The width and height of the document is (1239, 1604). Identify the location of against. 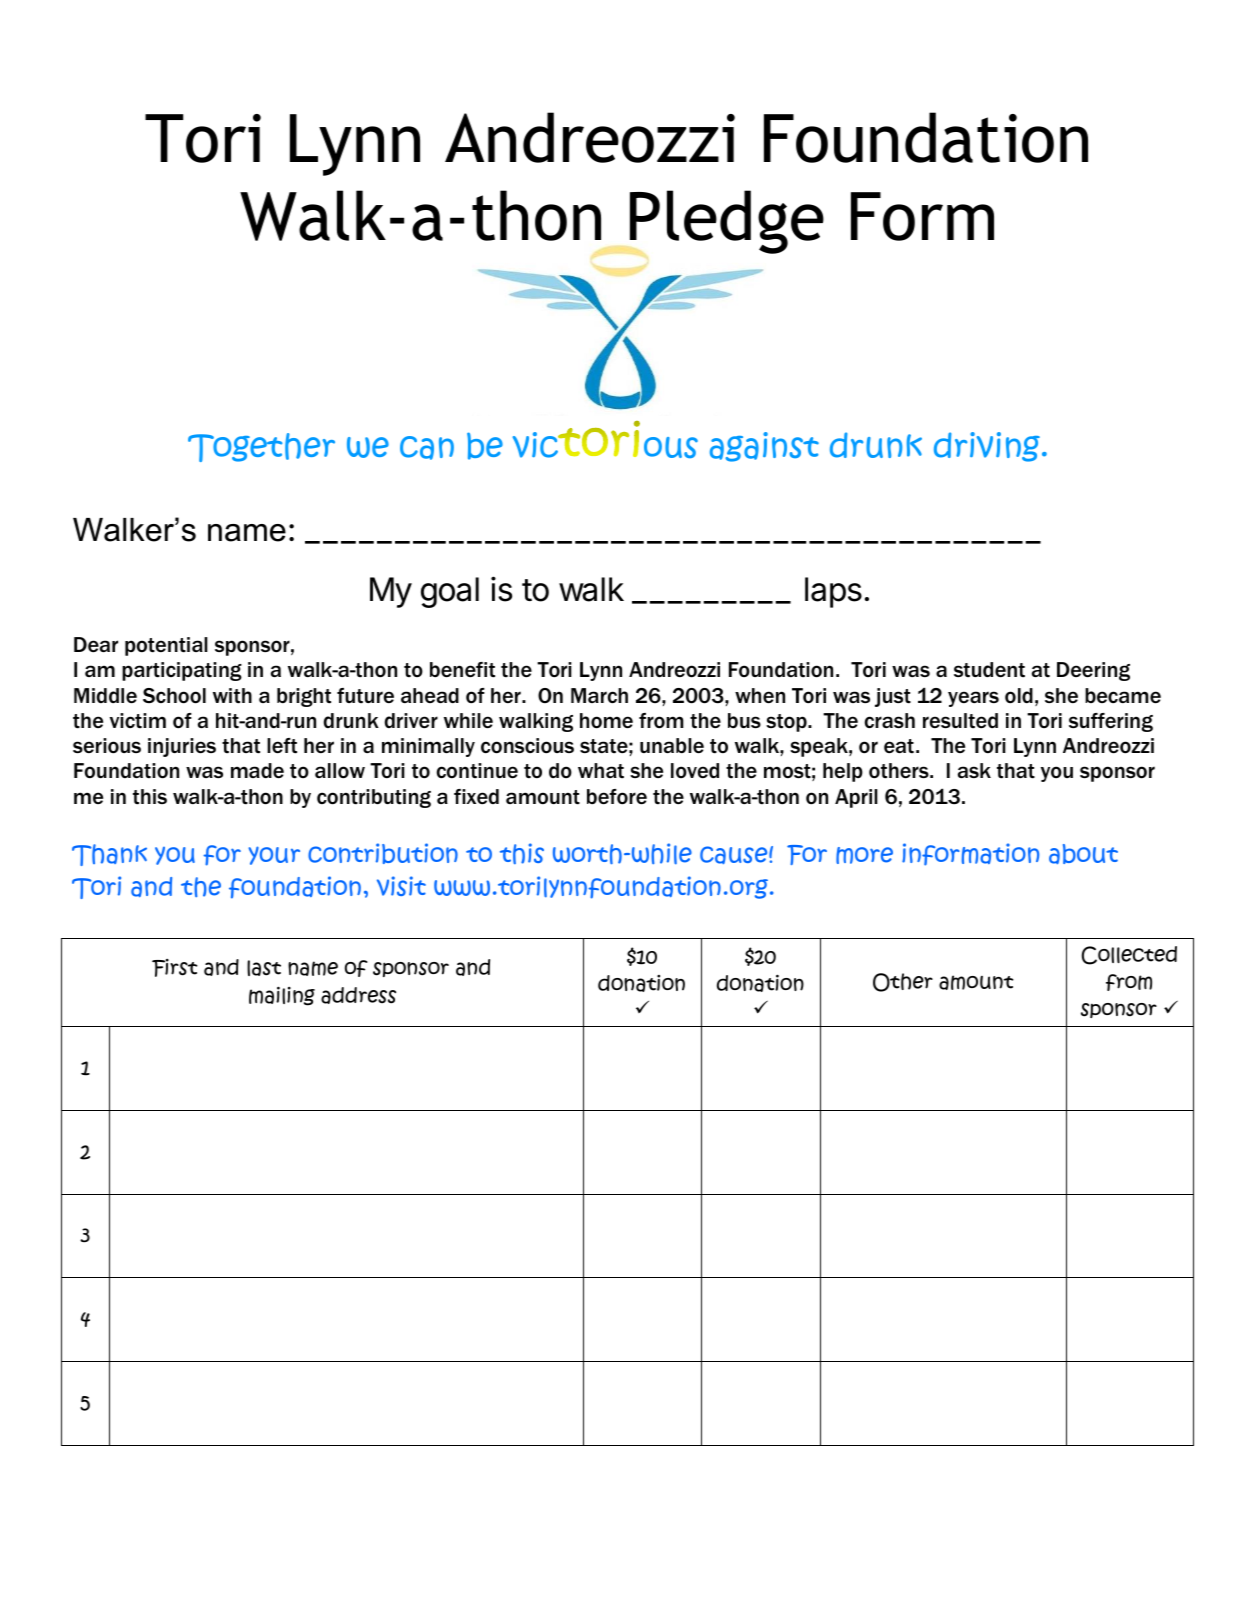
(764, 447).
